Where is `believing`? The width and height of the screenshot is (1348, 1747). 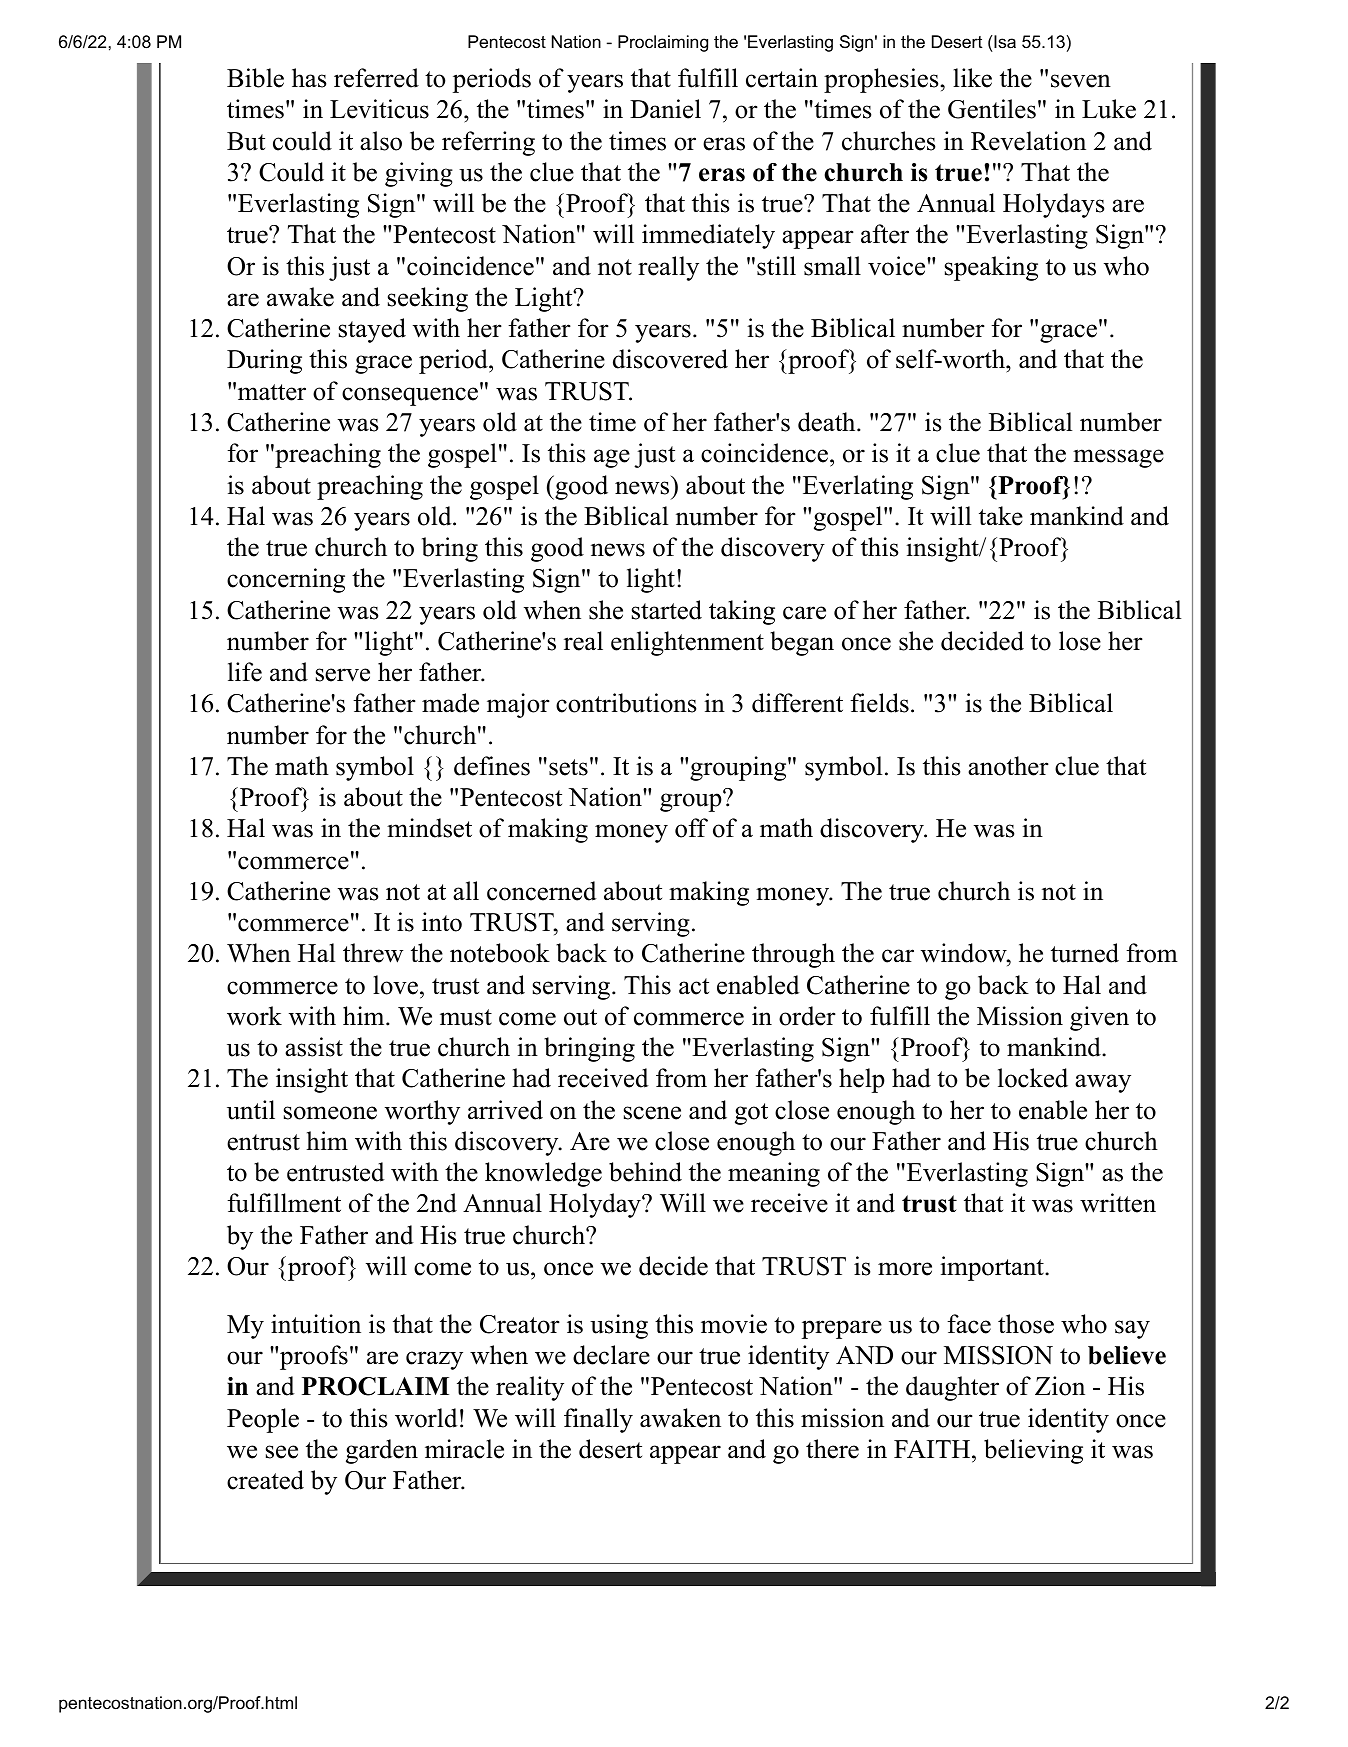
believing is located at coordinates (1033, 1451).
